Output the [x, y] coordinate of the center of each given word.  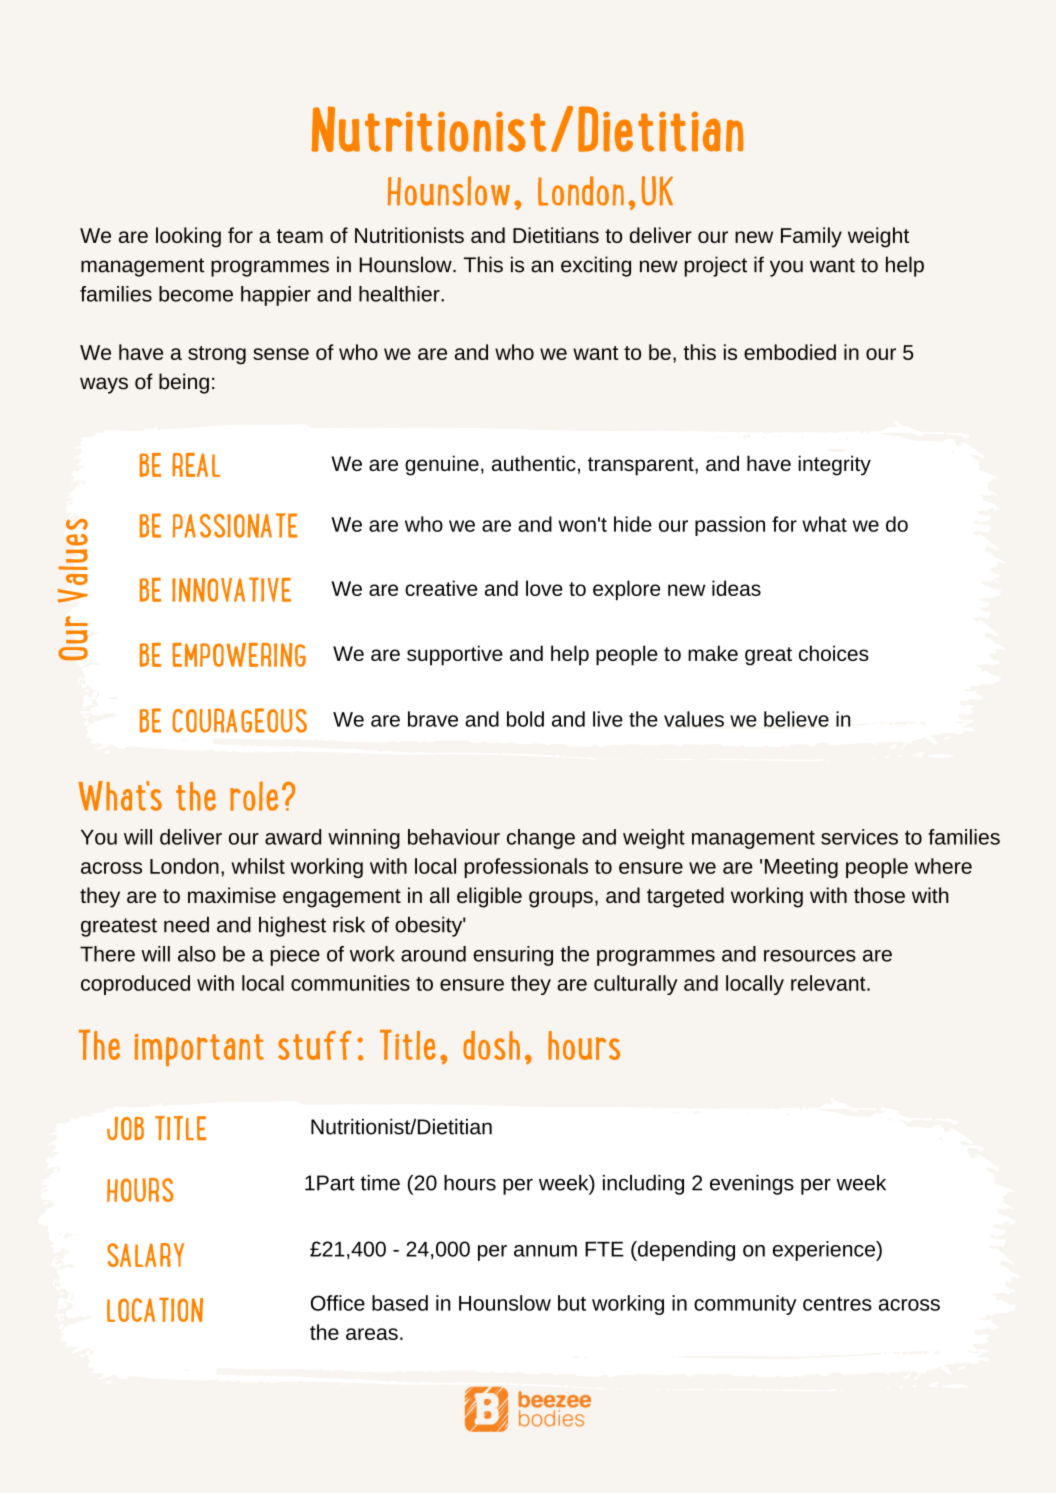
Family [811, 237]
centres [837, 1304]
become [196, 294]
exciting [596, 266]
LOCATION [155, 1309]
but [572, 1303]
